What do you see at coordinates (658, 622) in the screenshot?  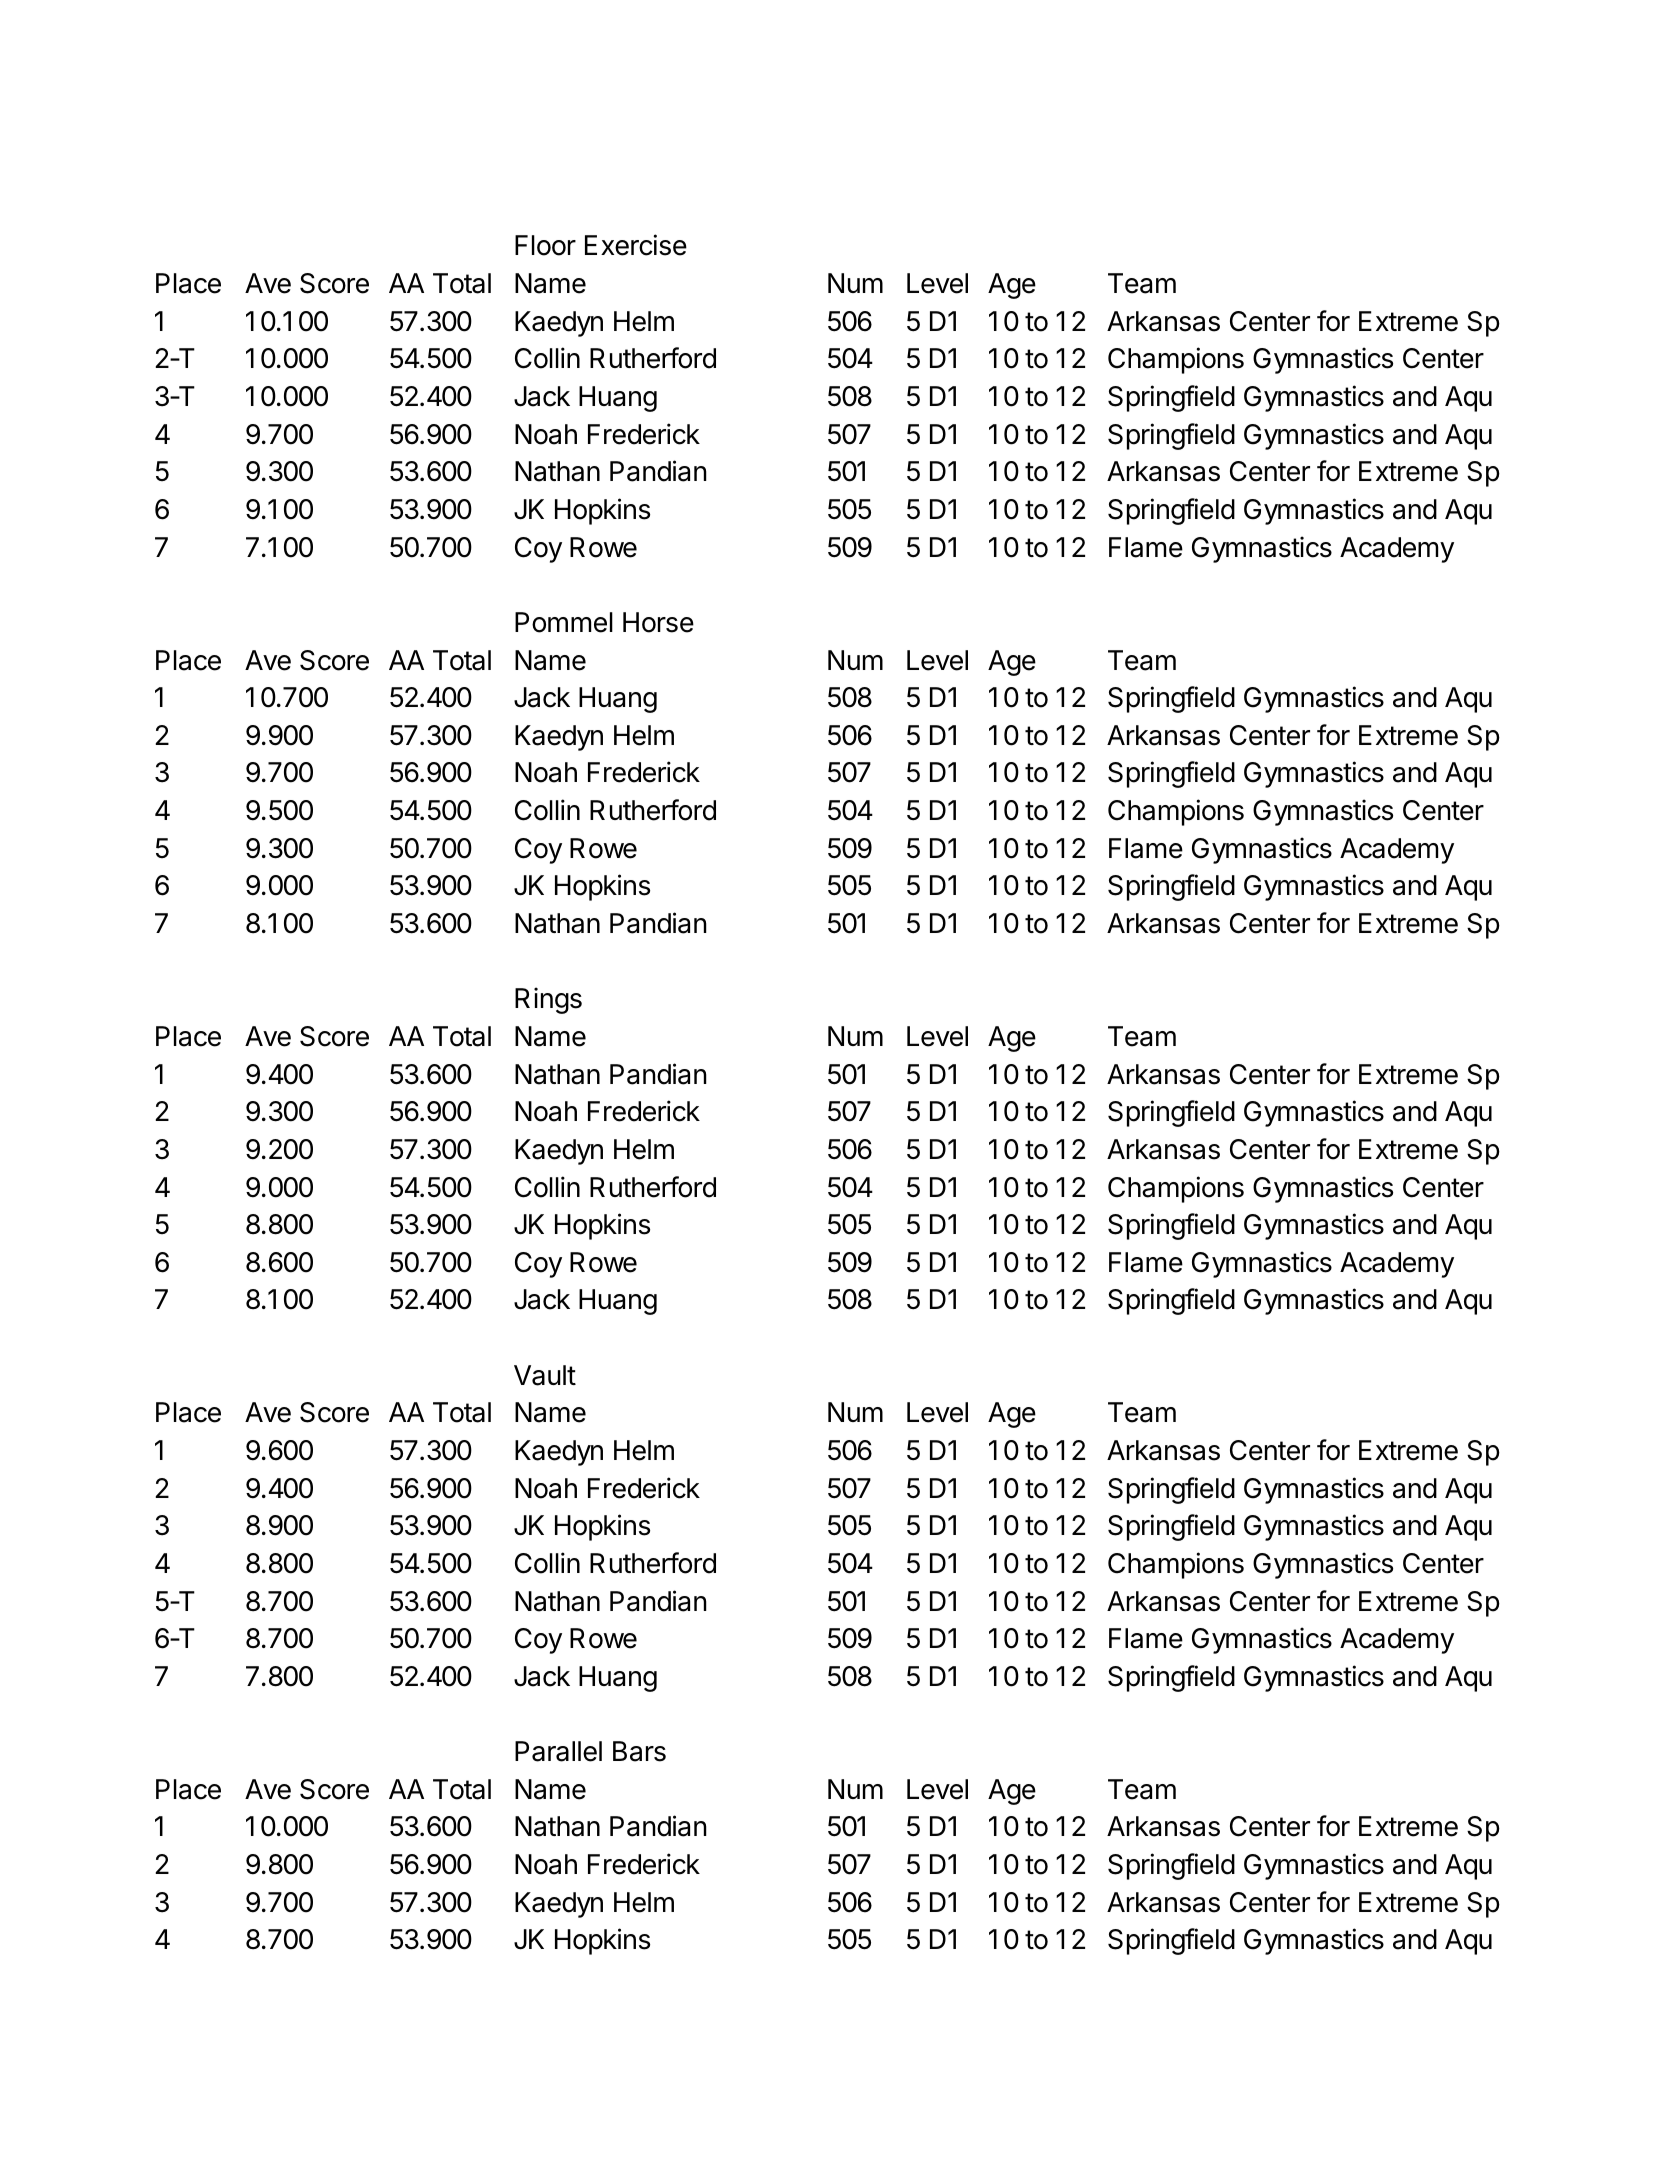 I see `Horse` at bounding box center [658, 622].
